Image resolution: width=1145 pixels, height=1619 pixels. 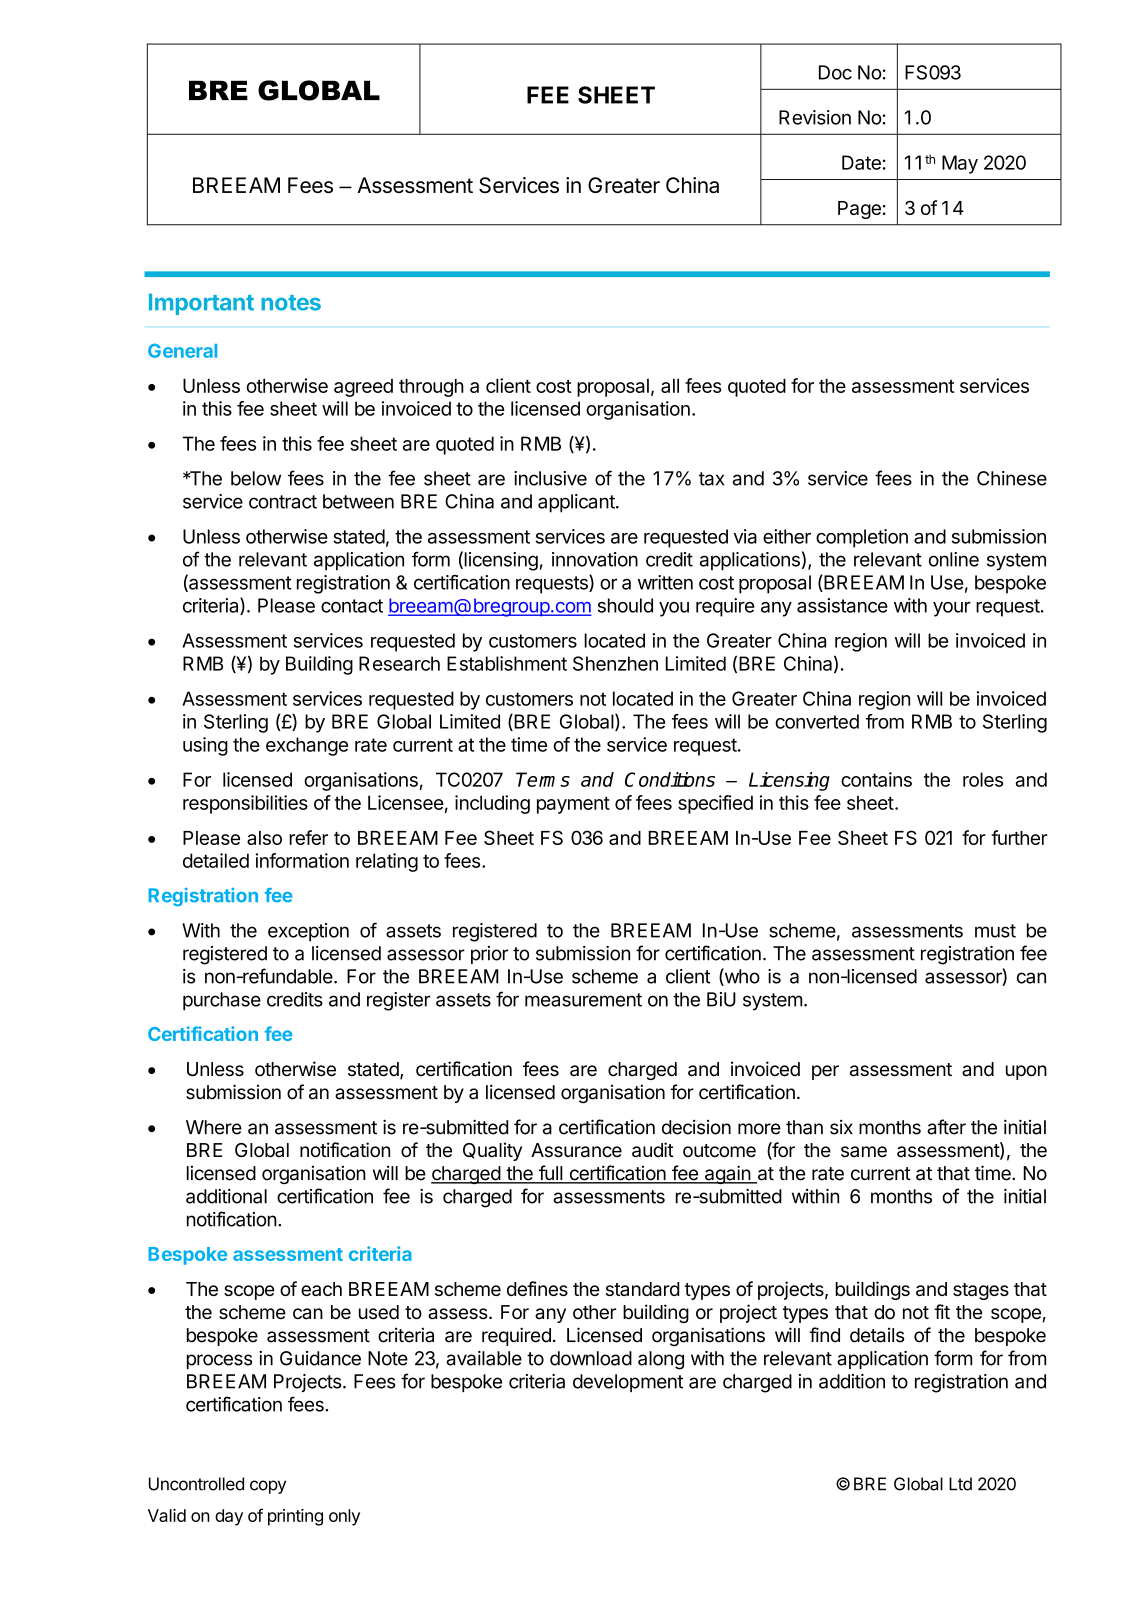 I want to click on Chinese, so click(x=1012, y=478).
